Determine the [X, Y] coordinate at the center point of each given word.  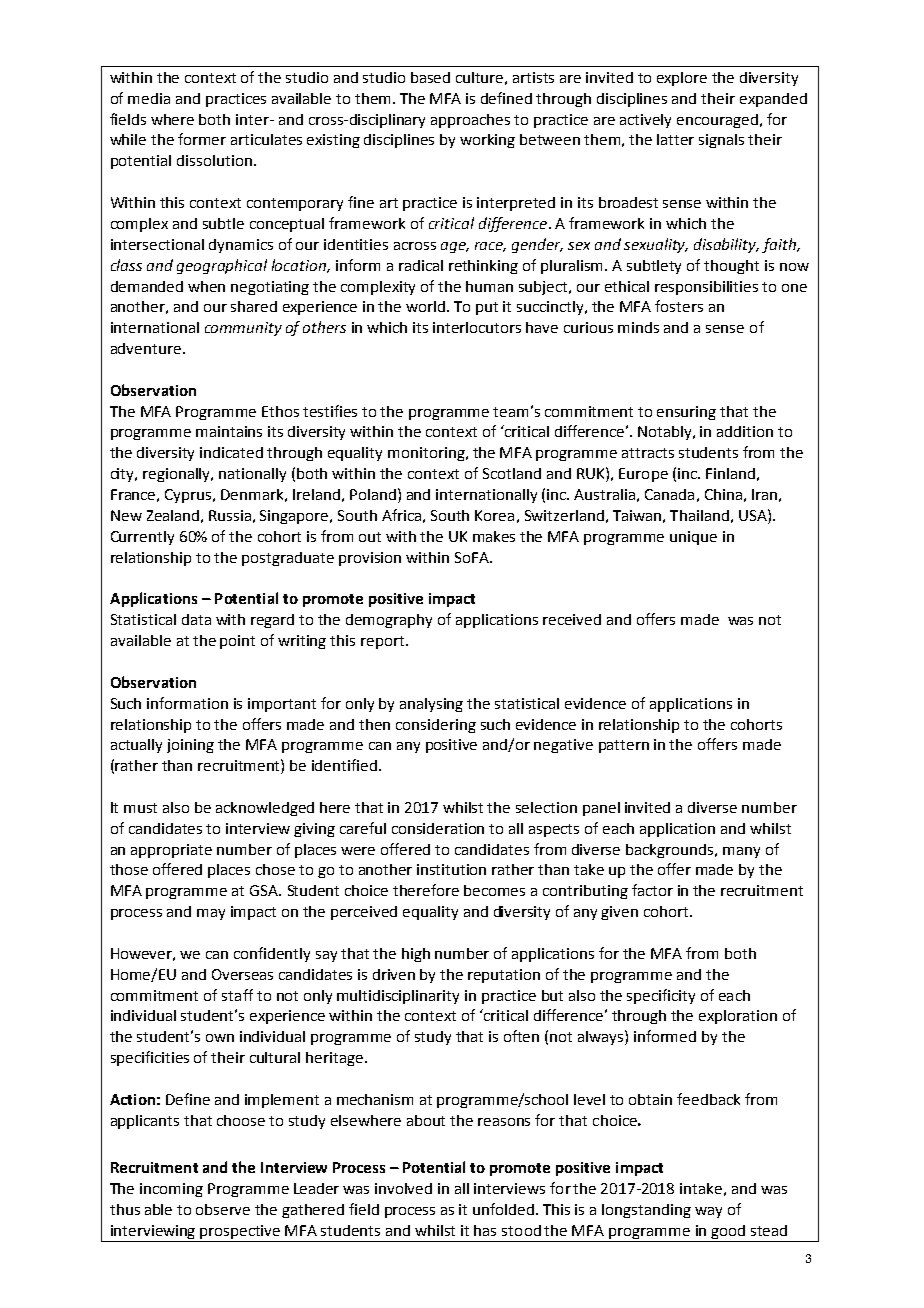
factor [652, 890]
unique [693, 538]
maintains [229, 431]
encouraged [717, 121]
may [211, 914]
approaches [470, 121]
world [427, 306]
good [728, 1233]
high [416, 955]
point [237, 642]
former [202, 139]
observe [223, 1209]
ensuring [686, 413]
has [485, 1230]
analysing [431, 705]
